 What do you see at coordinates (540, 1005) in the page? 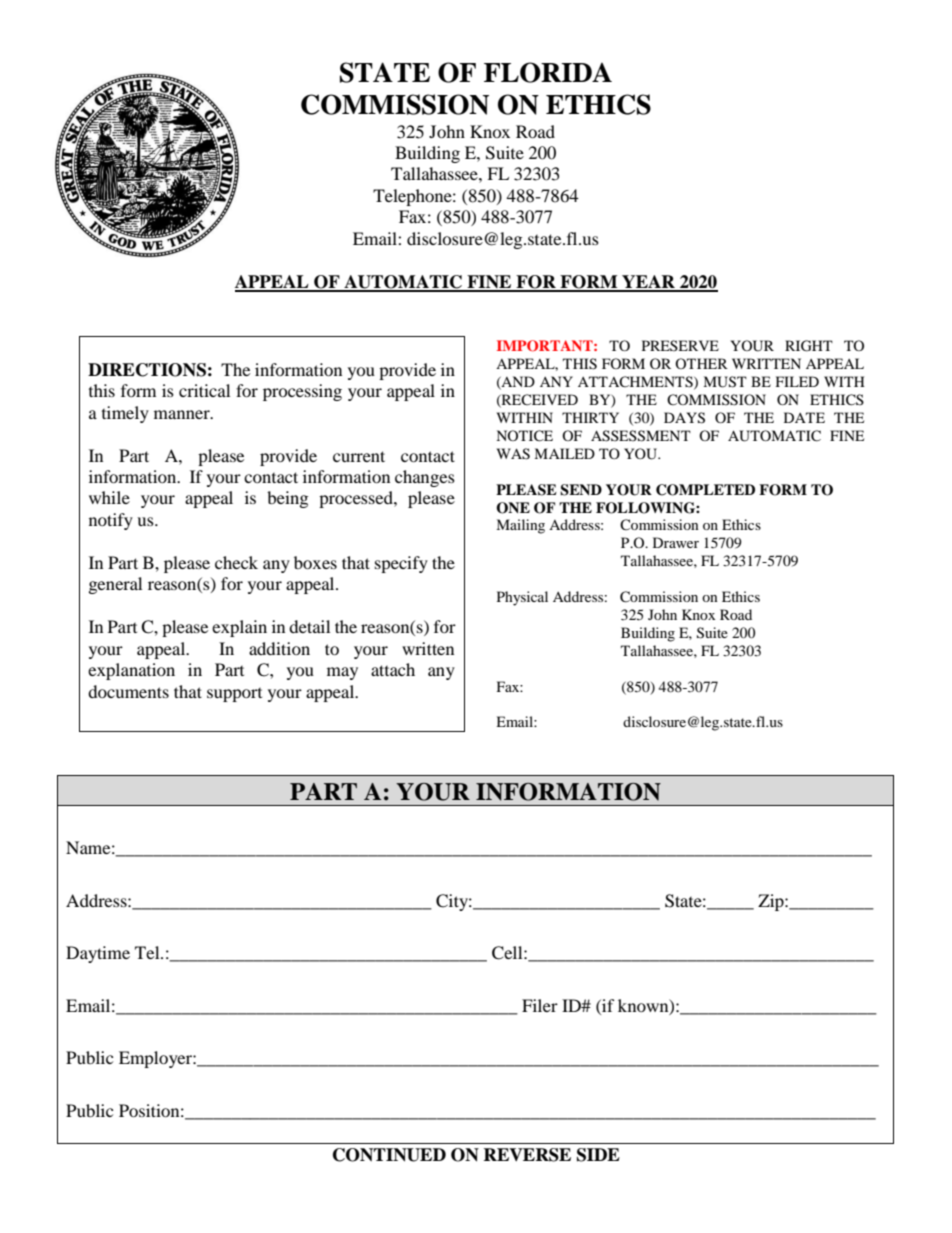
I see `Filer` at bounding box center [540, 1005].
